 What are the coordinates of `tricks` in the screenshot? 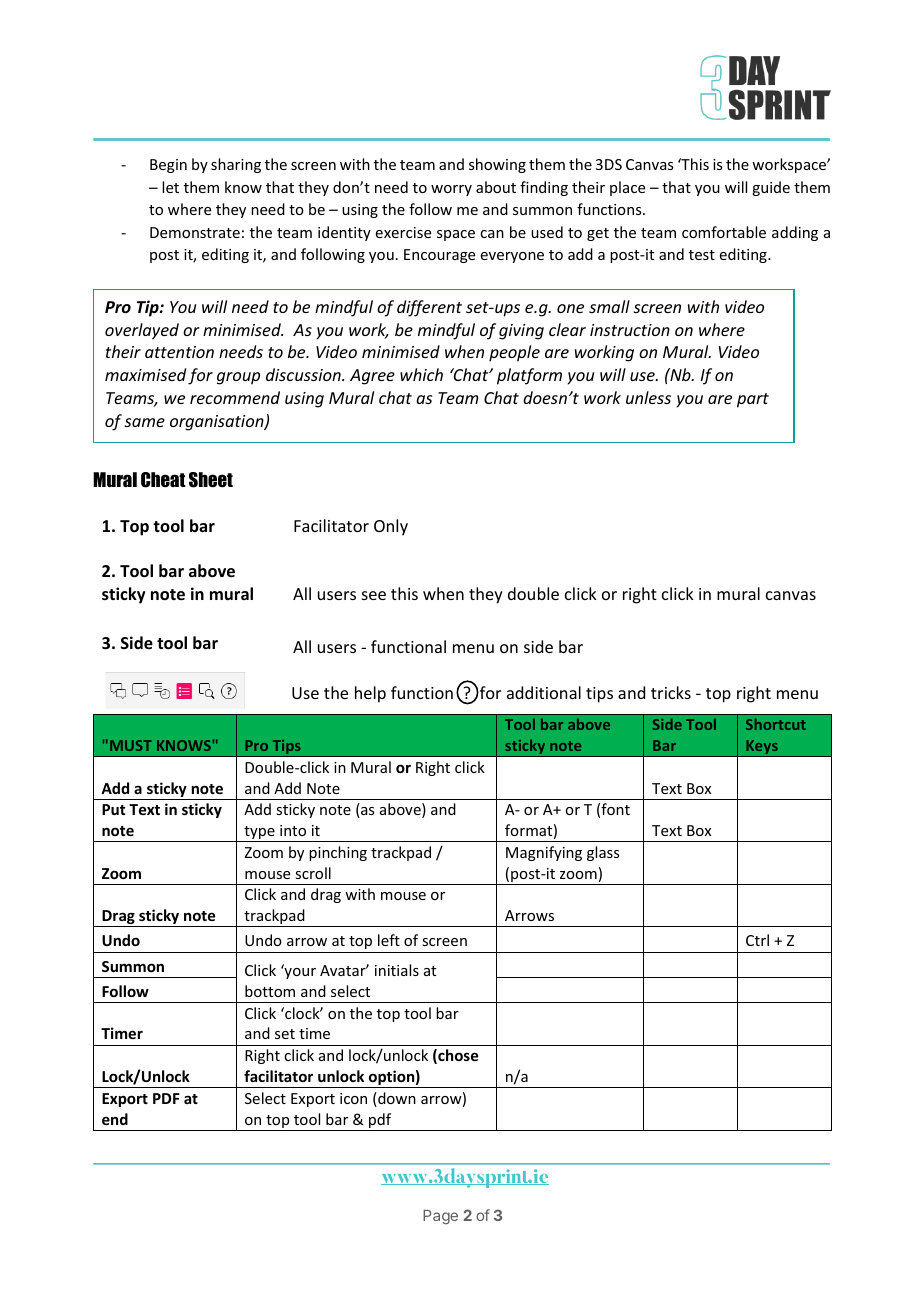 It's located at (671, 692).
